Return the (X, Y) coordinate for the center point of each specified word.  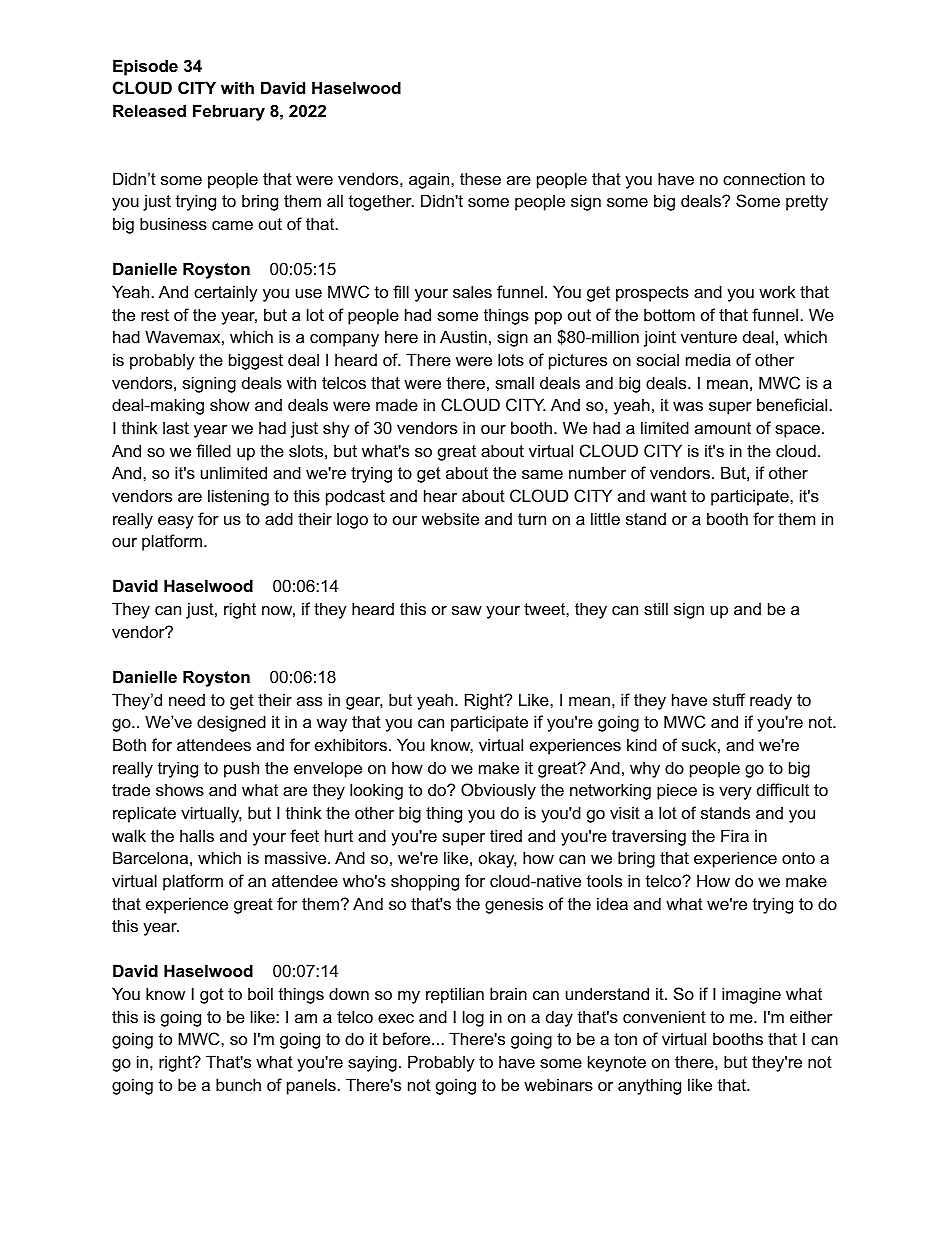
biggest (256, 361)
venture (709, 337)
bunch (238, 1084)
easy (176, 522)
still (656, 608)
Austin (463, 336)
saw (467, 610)
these (480, 178)
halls (197, 835)
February (229, 112)
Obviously (498, 791)
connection (764, 178)
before (408, 1038)
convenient (664, 1016)
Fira (735, 835)
